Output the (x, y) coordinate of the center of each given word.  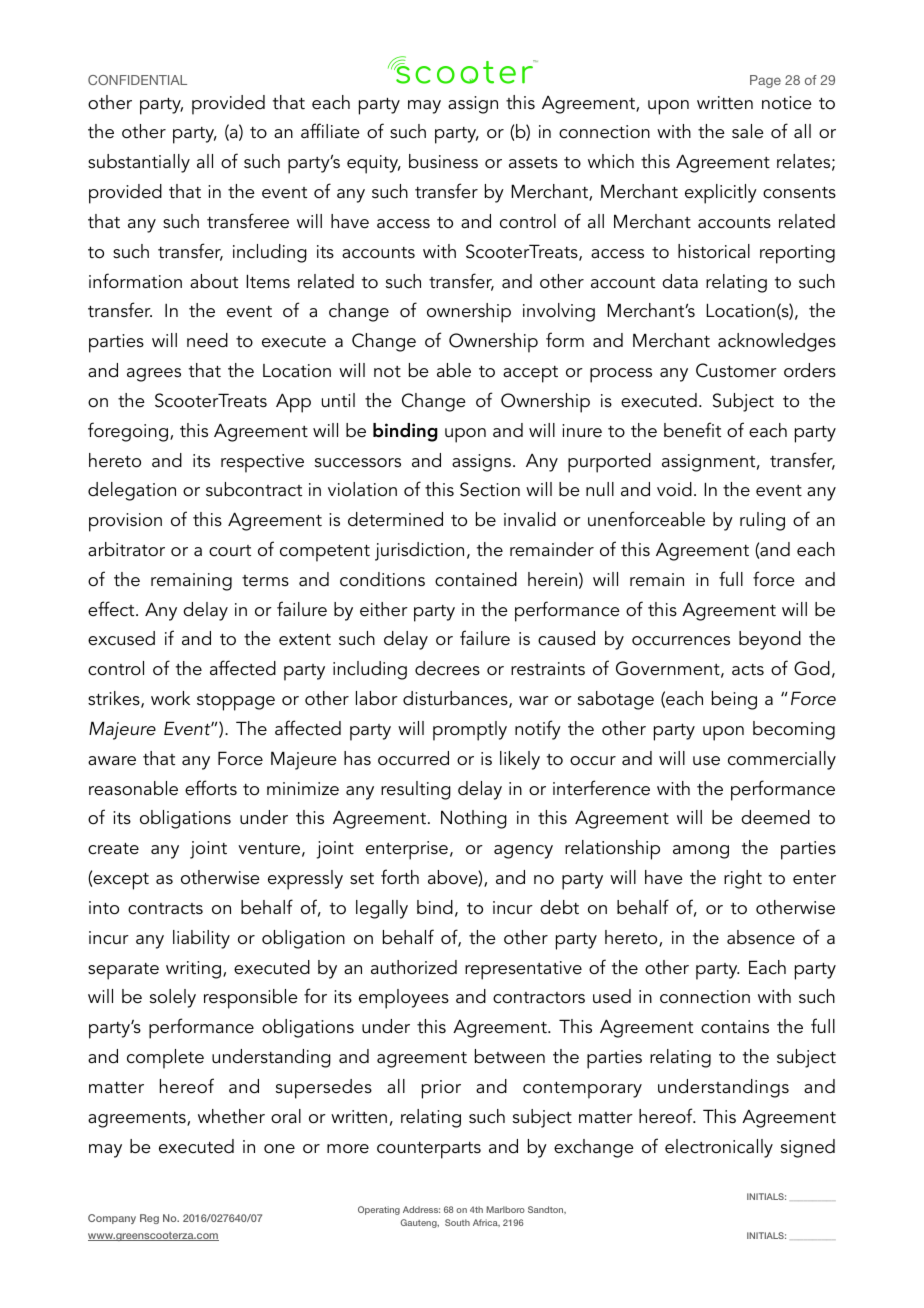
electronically (719, 1148)
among (701, 852)
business (443, 161)
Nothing (474, 819)
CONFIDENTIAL (137, 80)
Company (112, 1219)
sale (748, 131)
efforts (211, 788)
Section (490, 489)
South (457, 1222)
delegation (132, 491)
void (674, 489)
